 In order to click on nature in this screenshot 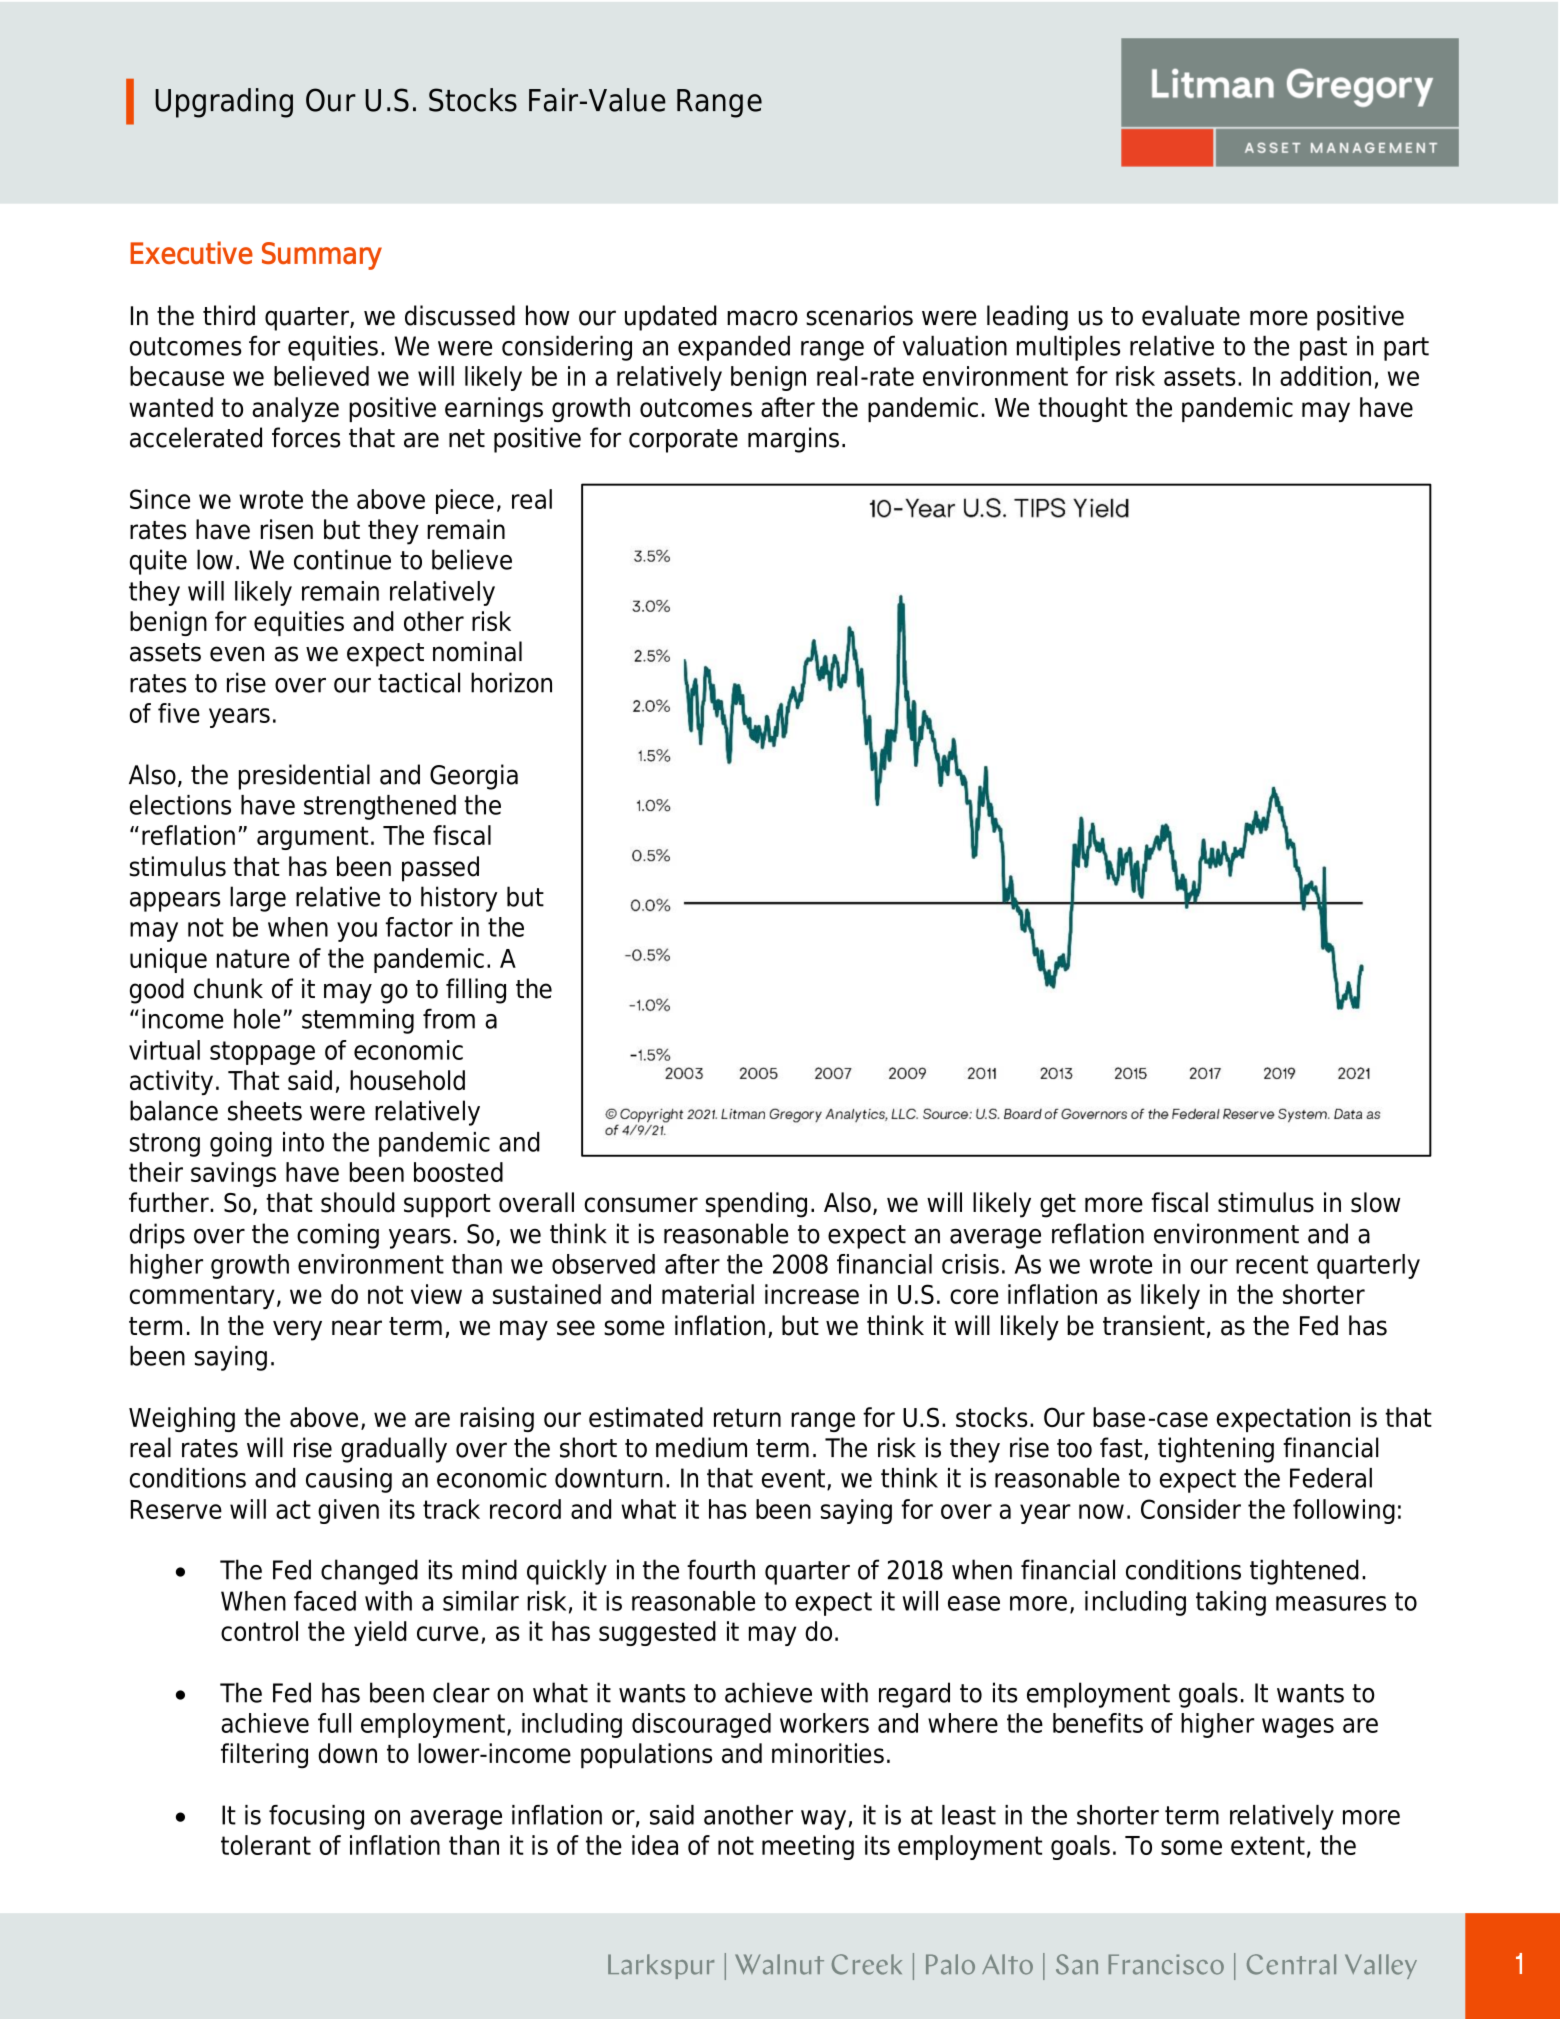, I will do `click(253, 958)`.
